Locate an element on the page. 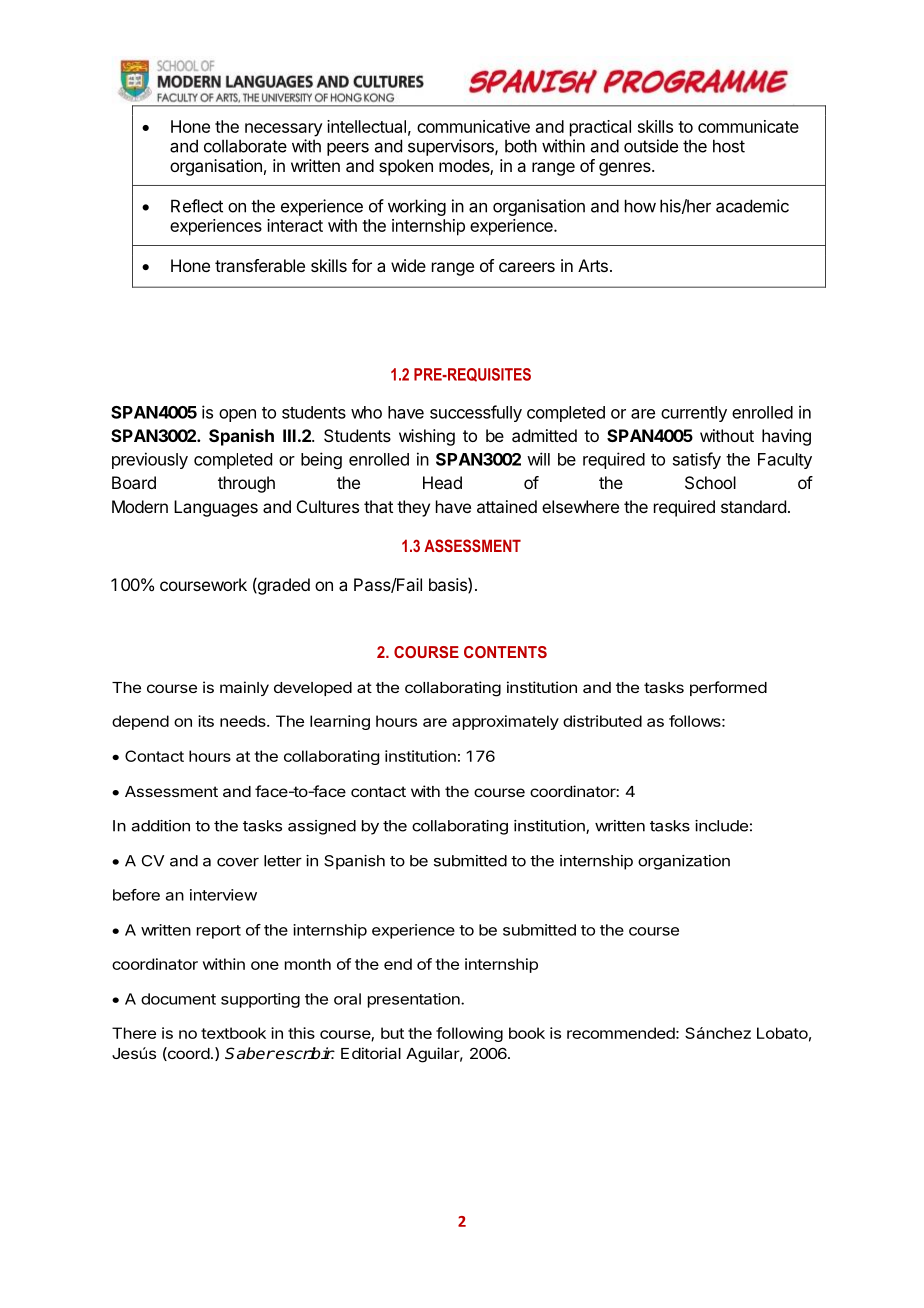  supervisors is located at coordinates (452, 147).
